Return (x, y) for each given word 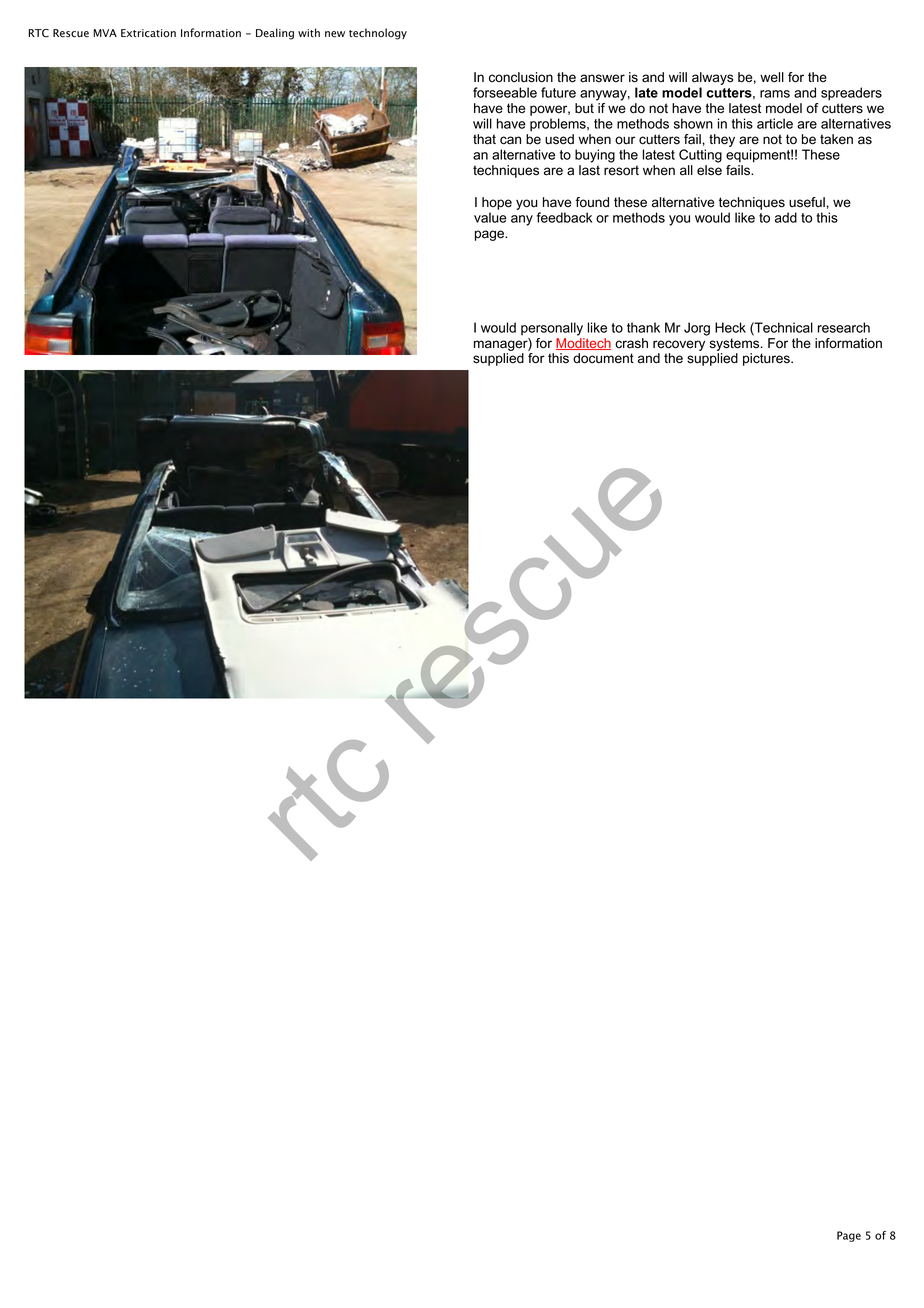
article (775, 123)
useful (808, 202)
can (510, 140)
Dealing (275, 34)
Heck (730, 327)
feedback (564, 217)
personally (552, 329)
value (490, 217)
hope (497, 205)
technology (378, 34)
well (772, 77)
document (603, 358)
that (484, 139)
